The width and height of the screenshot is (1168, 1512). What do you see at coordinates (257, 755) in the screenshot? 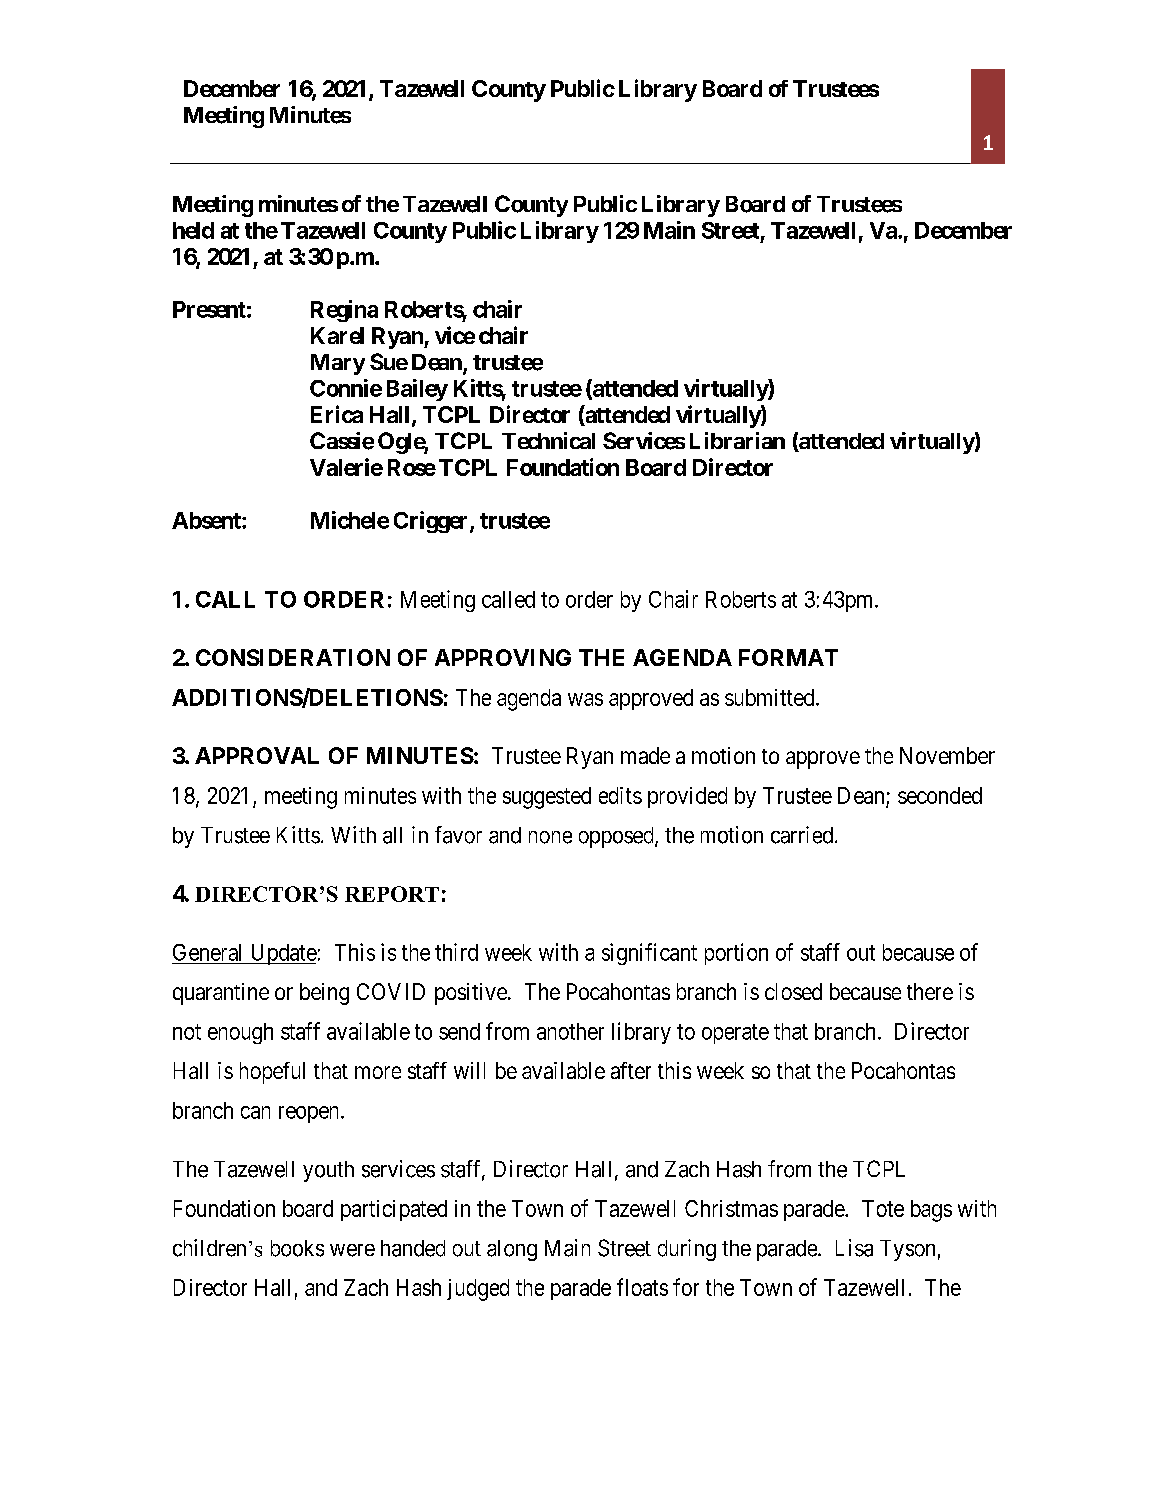
I see `APPROVAL` at bounding box center [257, 755].
